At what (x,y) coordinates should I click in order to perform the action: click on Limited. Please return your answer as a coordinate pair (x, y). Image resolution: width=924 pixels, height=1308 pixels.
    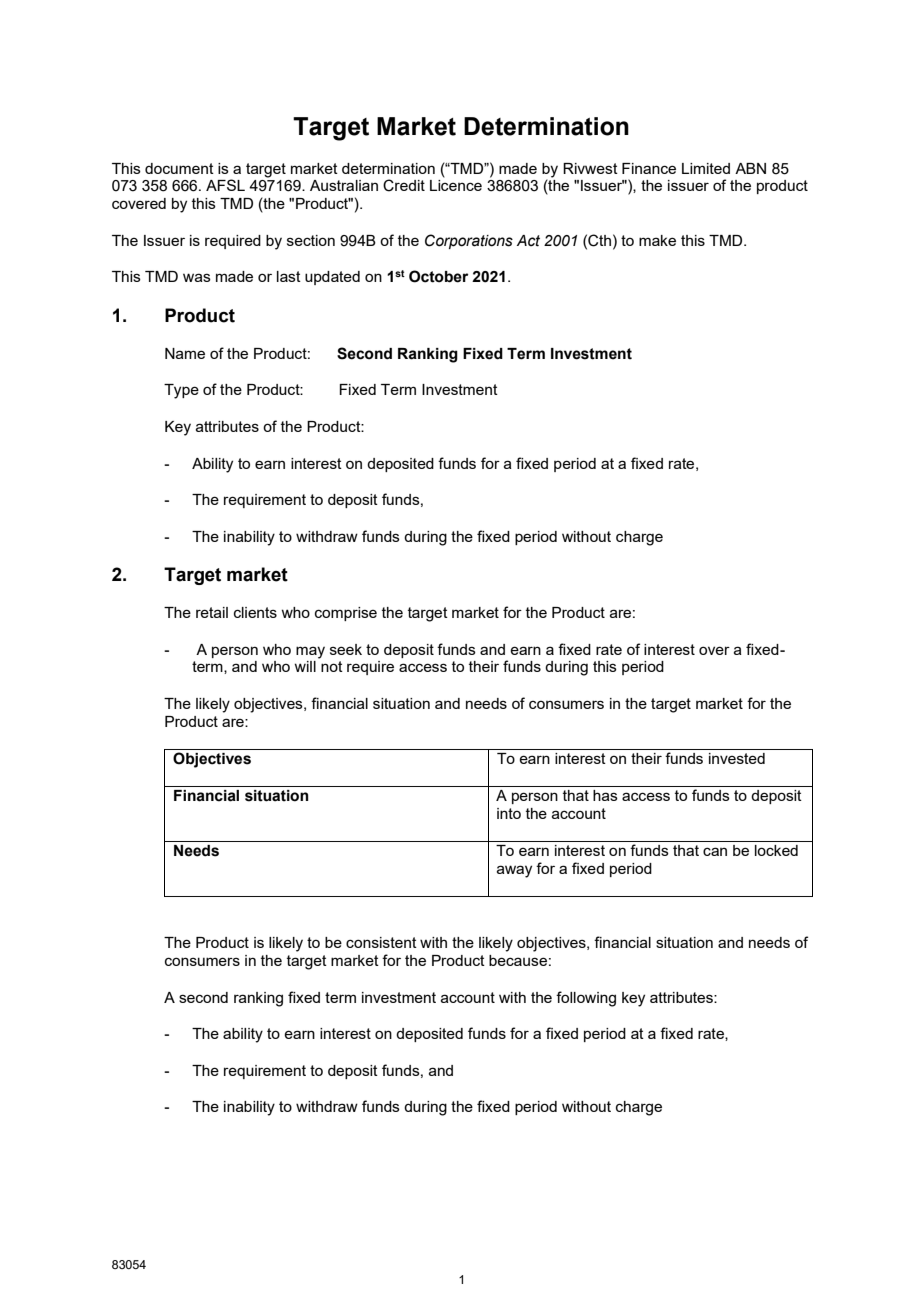
    Looking at the image, I should click on (706, 168).
